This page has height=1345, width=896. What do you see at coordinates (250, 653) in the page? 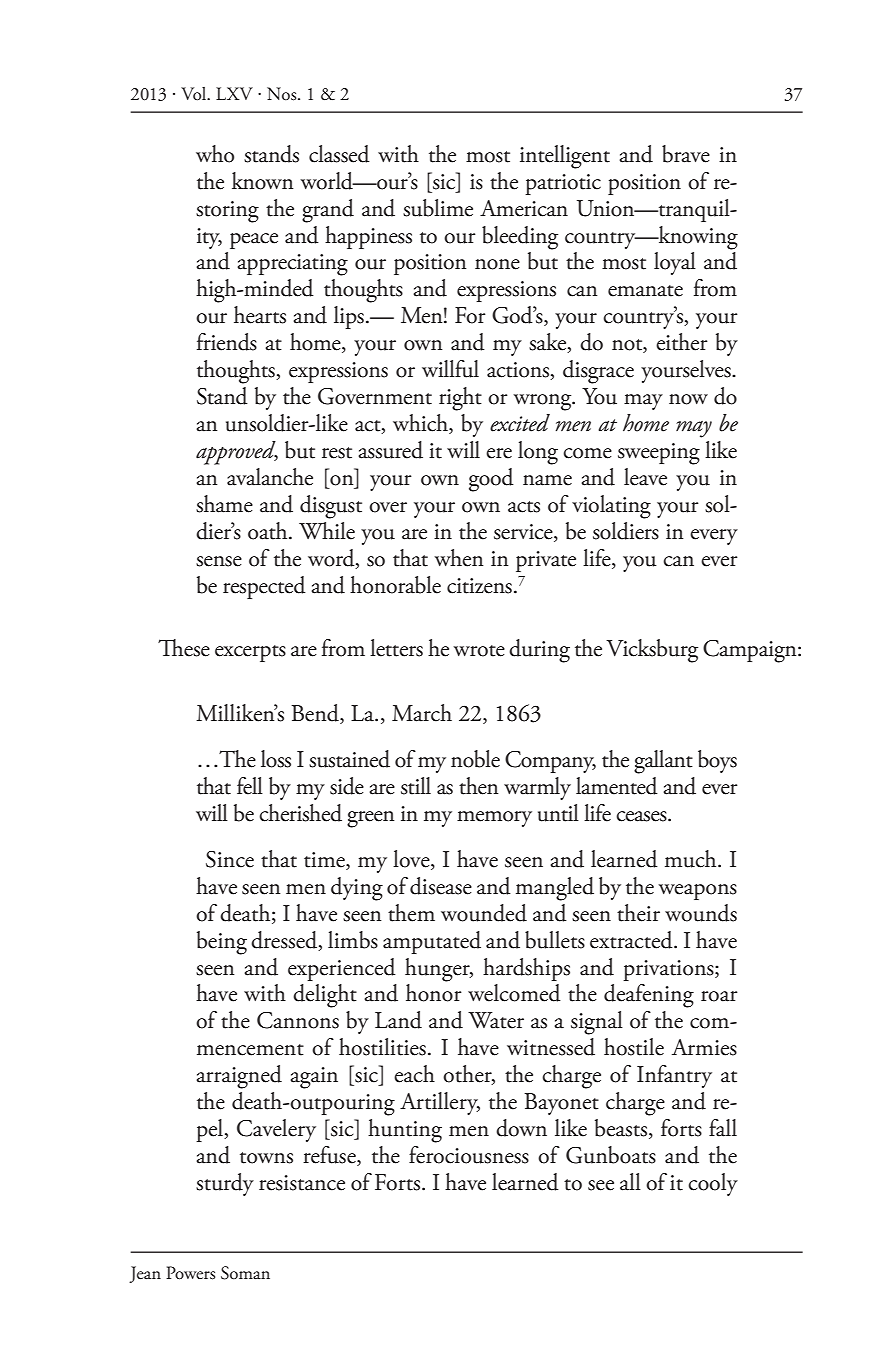
I see `excerpts` at bounding box center [250, 653].
